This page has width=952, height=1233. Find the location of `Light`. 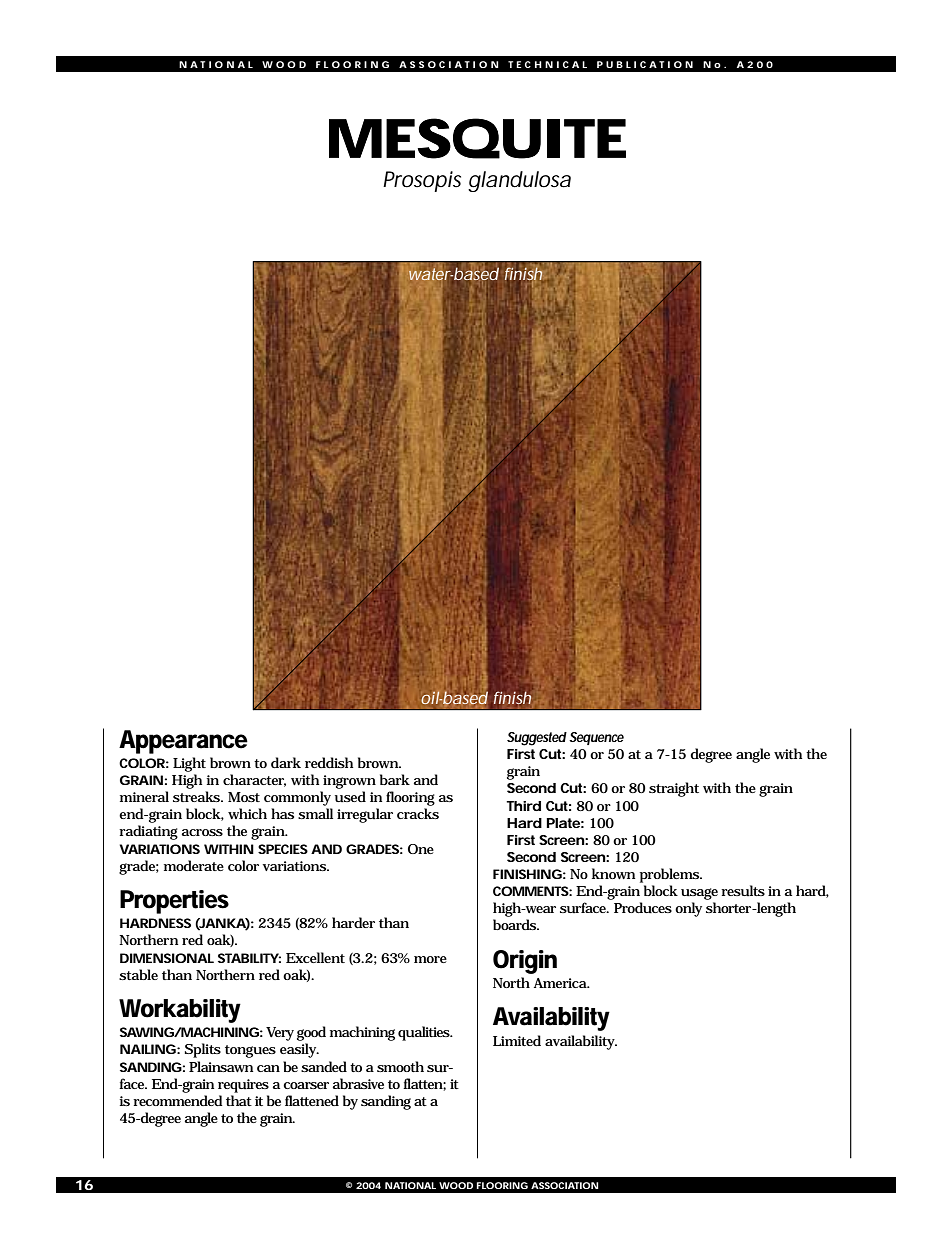

Light is located at coordinates (189, 764).
